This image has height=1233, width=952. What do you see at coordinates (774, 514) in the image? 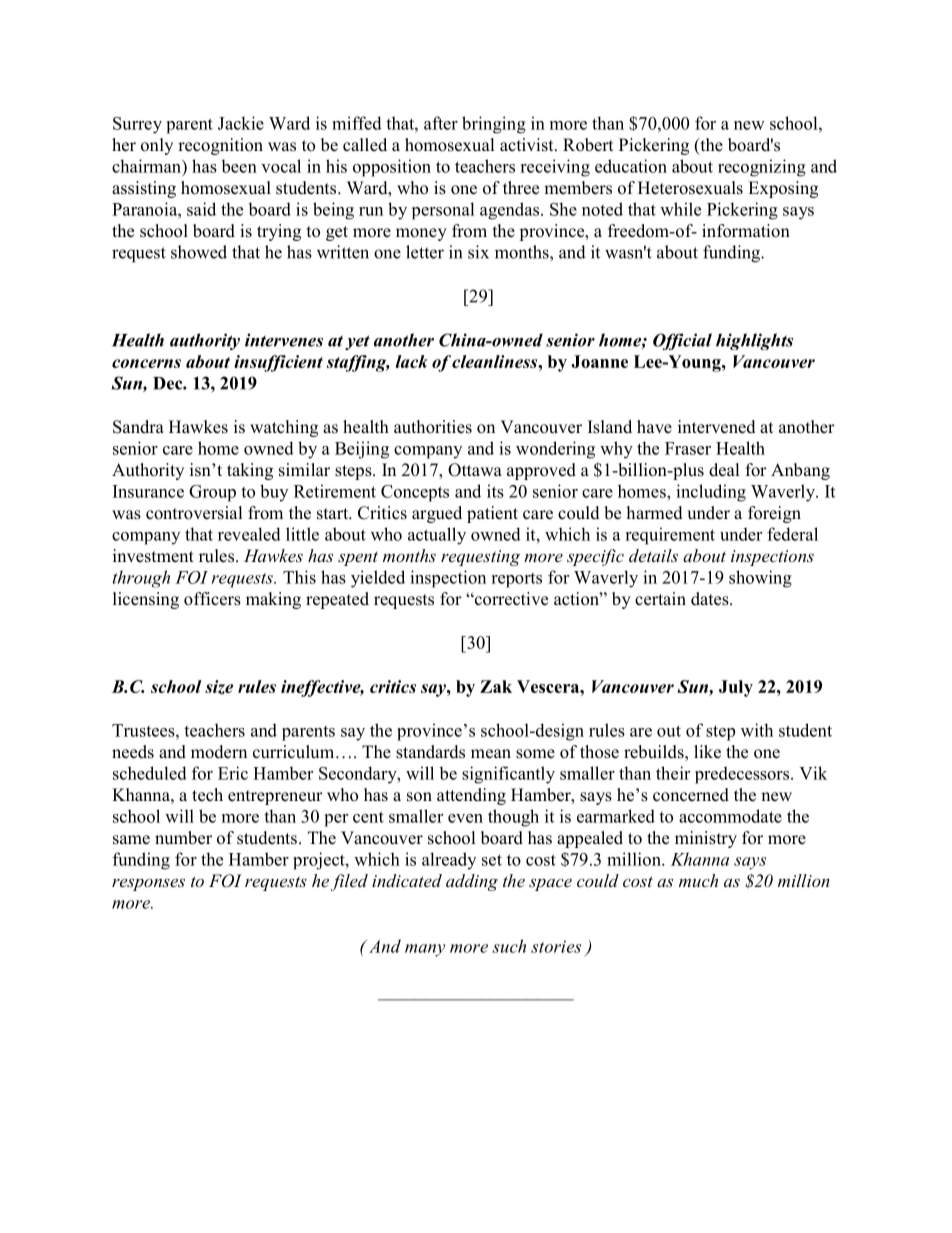
I see `foreign` at bounding box center [774, 514].
